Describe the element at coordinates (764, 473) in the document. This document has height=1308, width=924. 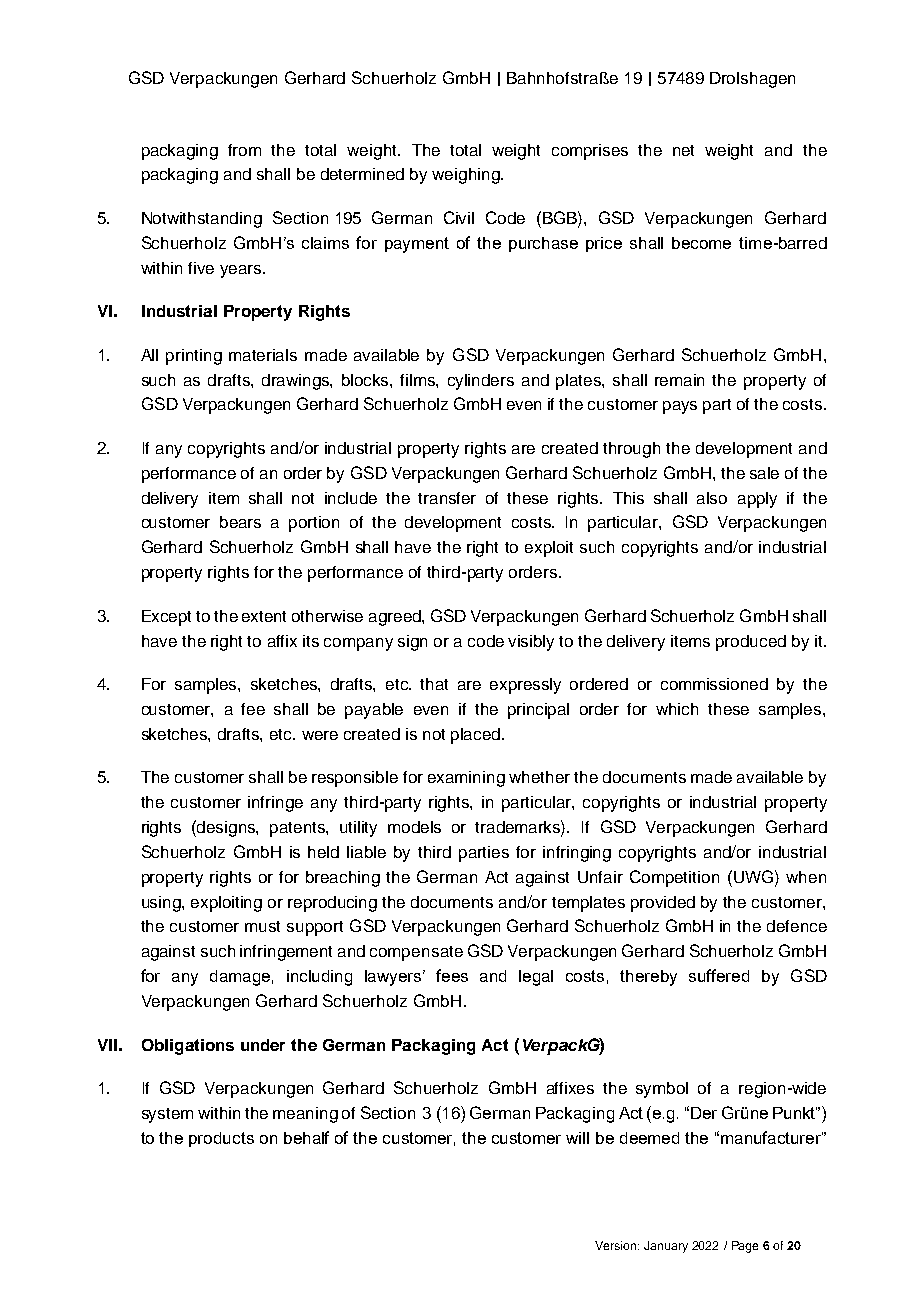
I see `sale` at that location.
